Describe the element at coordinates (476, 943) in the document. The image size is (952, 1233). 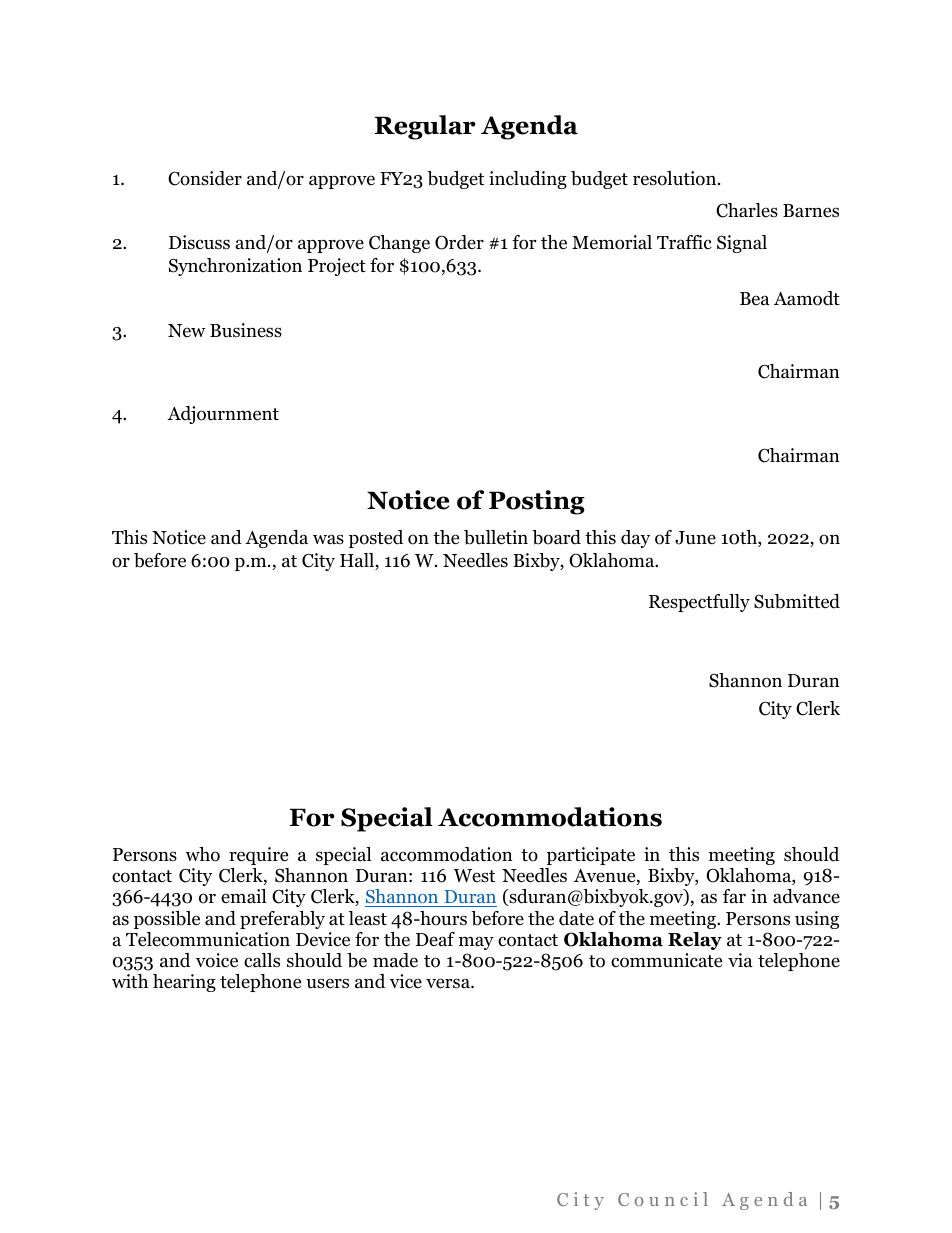
I see `may` at that location.
